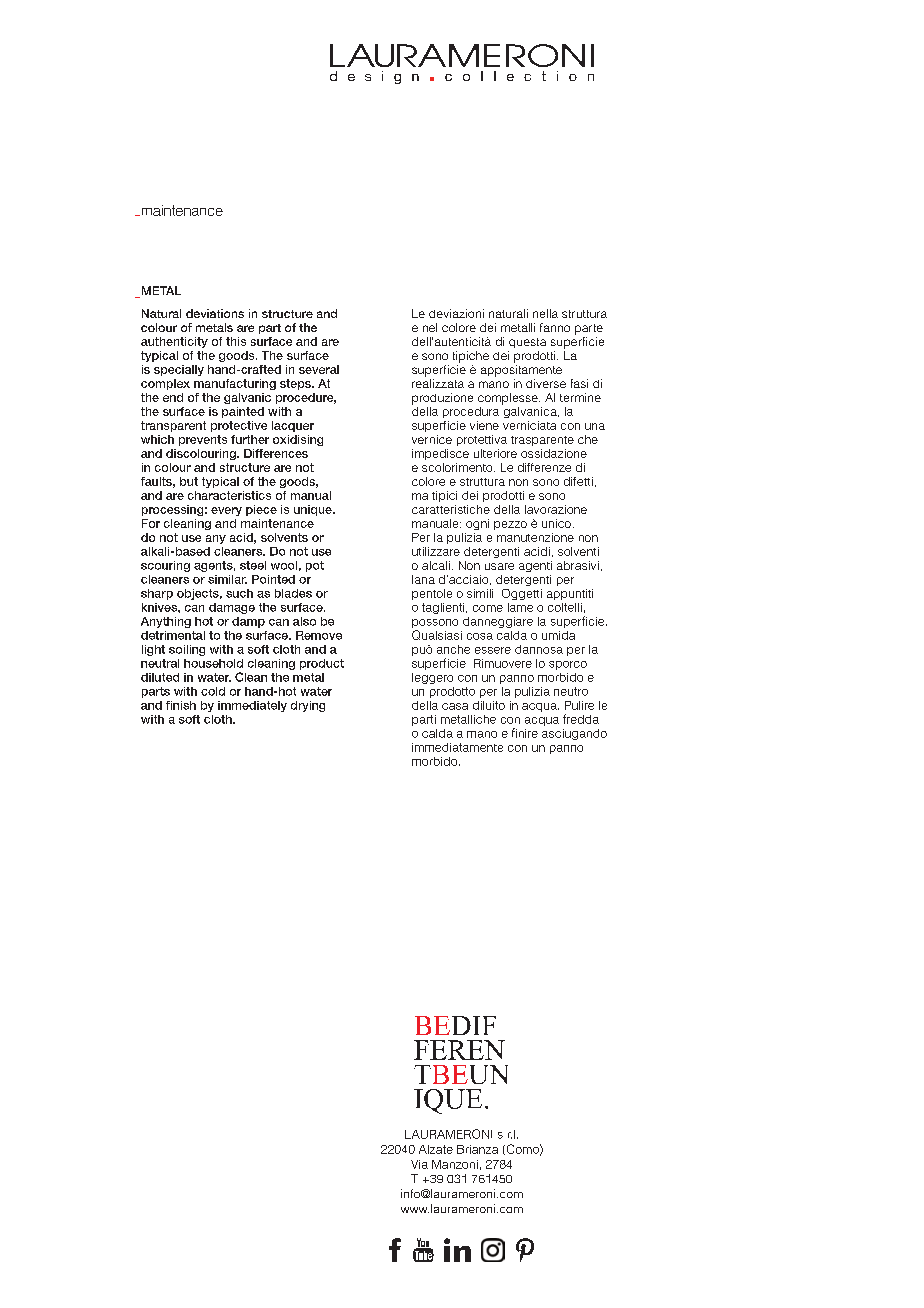 Image resolution: width=924 pixels, height=1308 pixels. What do you see at coordinates (213, 691) in the image?
I see `cold` at bounding box center [213, 691].
